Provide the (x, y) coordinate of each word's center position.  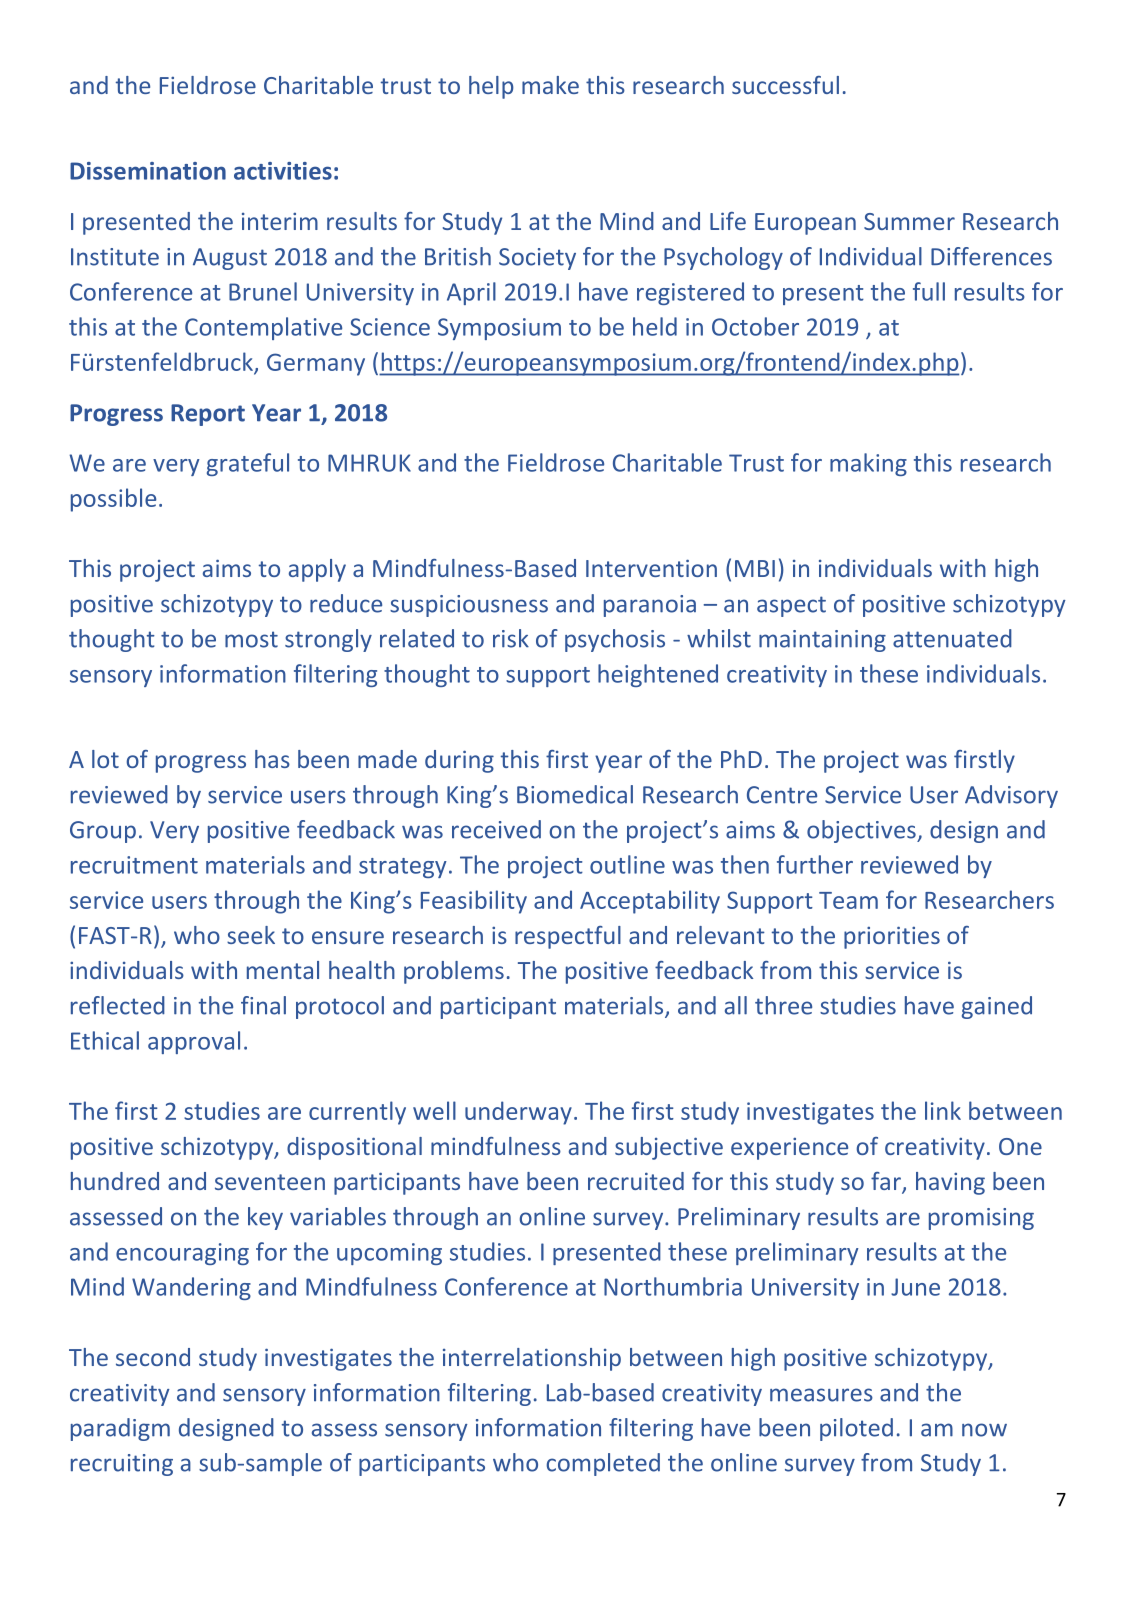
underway (518, 1113)
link (943, 1110)
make (550, 85)
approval (194, 1042)
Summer (909, 221)
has (272, 759)
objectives (862, 831)
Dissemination (148, 171)
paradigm (120, 1429)
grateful (248, 464)
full (929, 291)
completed (603, 1464)
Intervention (651, 568)
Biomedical (575, 794)
